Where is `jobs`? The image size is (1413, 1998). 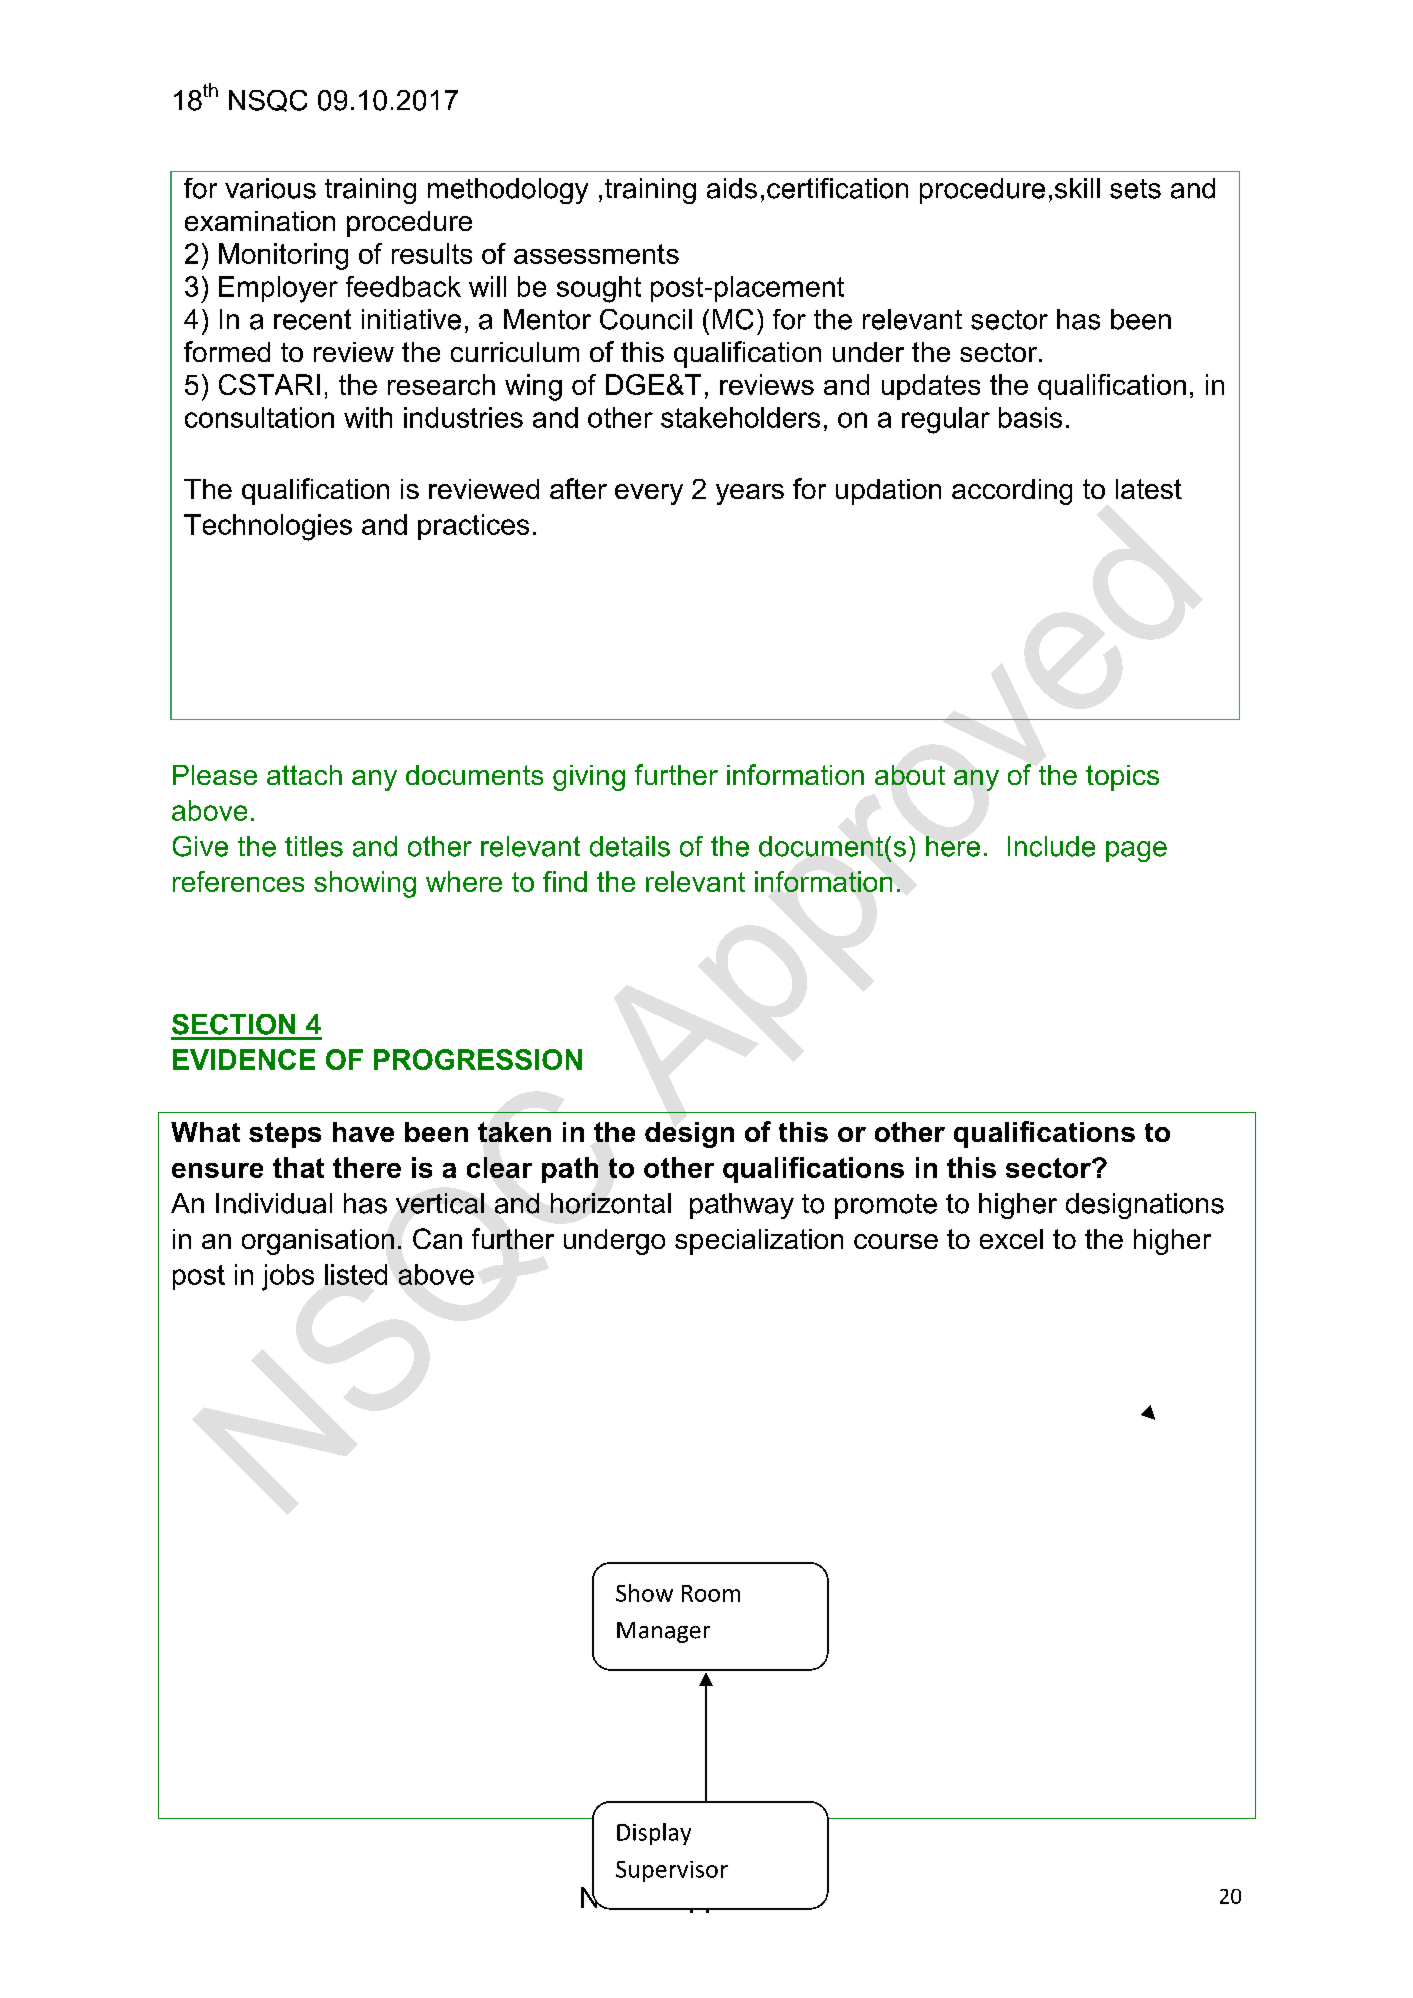 jobs is located at coordinates (288, 1277).
